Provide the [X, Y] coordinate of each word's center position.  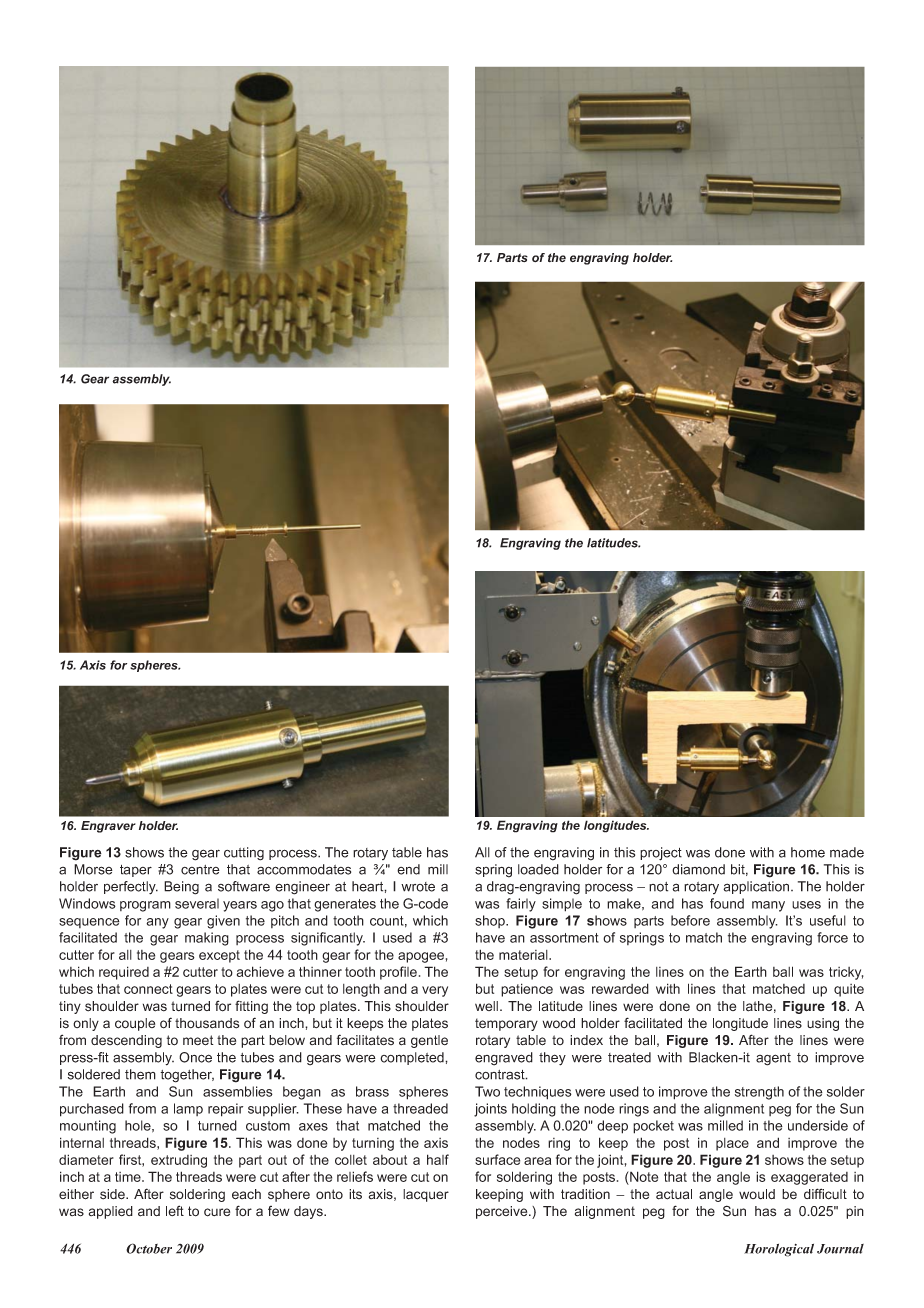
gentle [429, 1041]
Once [195, 1057]
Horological [779, 1250]
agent [773, 1059]
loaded [538, 869]
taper [136, 871]
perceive [503, 1212]
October [149, 1248]
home [808, 852]
